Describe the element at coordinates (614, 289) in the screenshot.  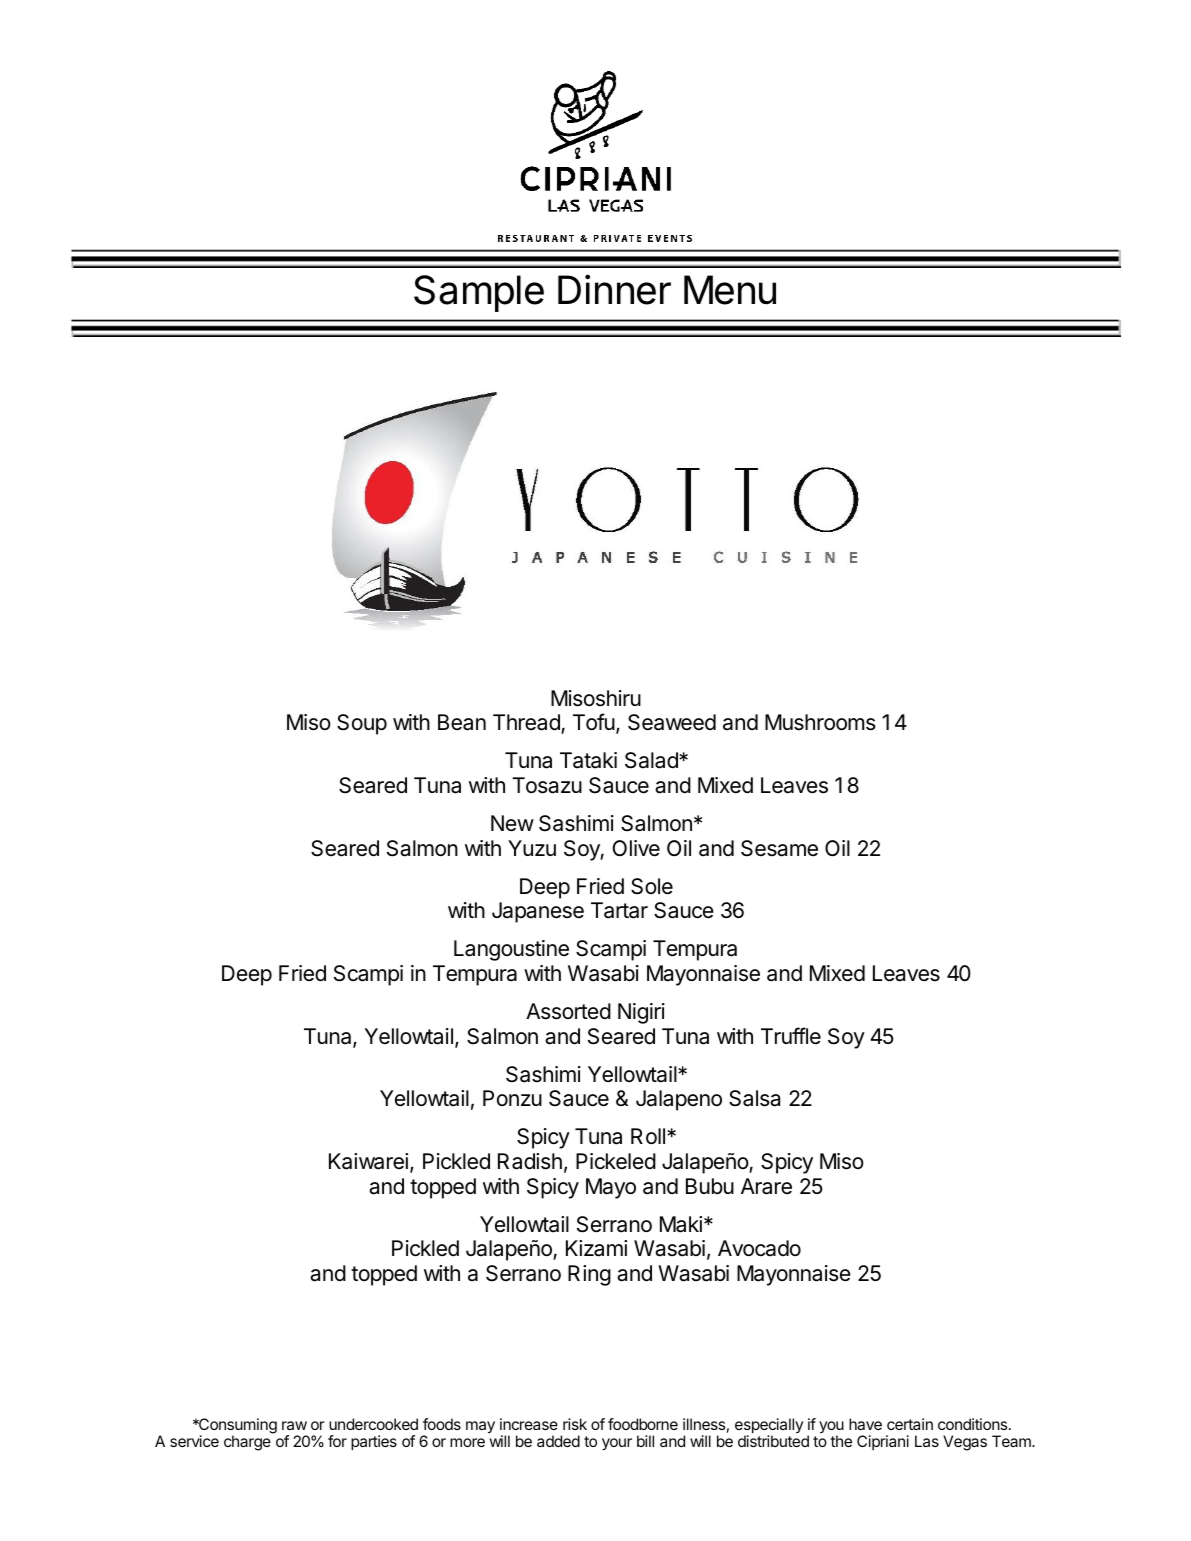
I see `Dinner` at that location.
